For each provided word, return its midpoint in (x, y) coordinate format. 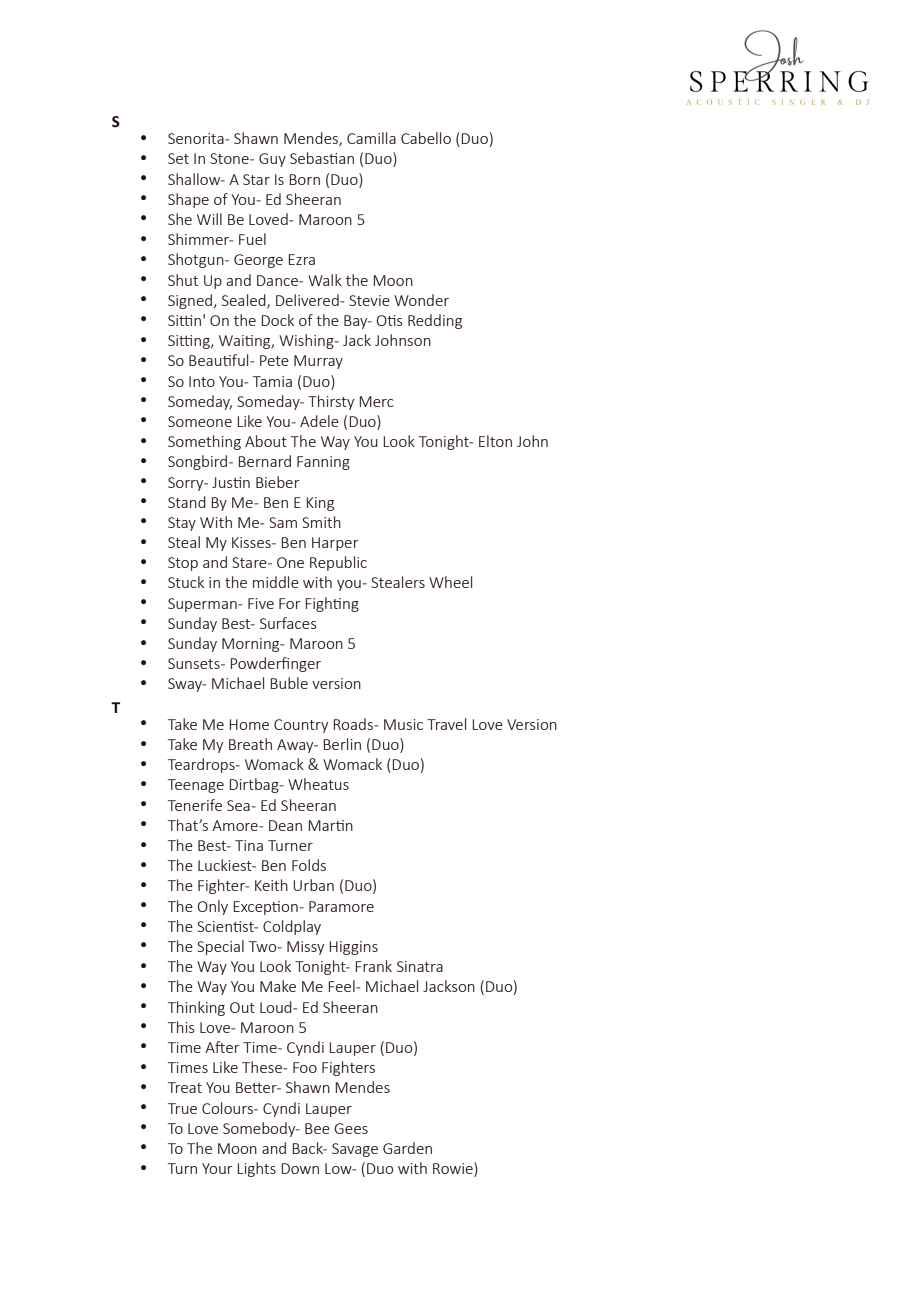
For (290, 603)
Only (213, 907)
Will (209, 219)
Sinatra (420, 966)
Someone (200, 421)
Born (304, 179)
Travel (446, 724)
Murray (318, 362)
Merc (376, 401)
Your (217, 1168)
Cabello (426, 138)
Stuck (186, 582)
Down (300, 1168)
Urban (313, 885)
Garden (407, 1148)
